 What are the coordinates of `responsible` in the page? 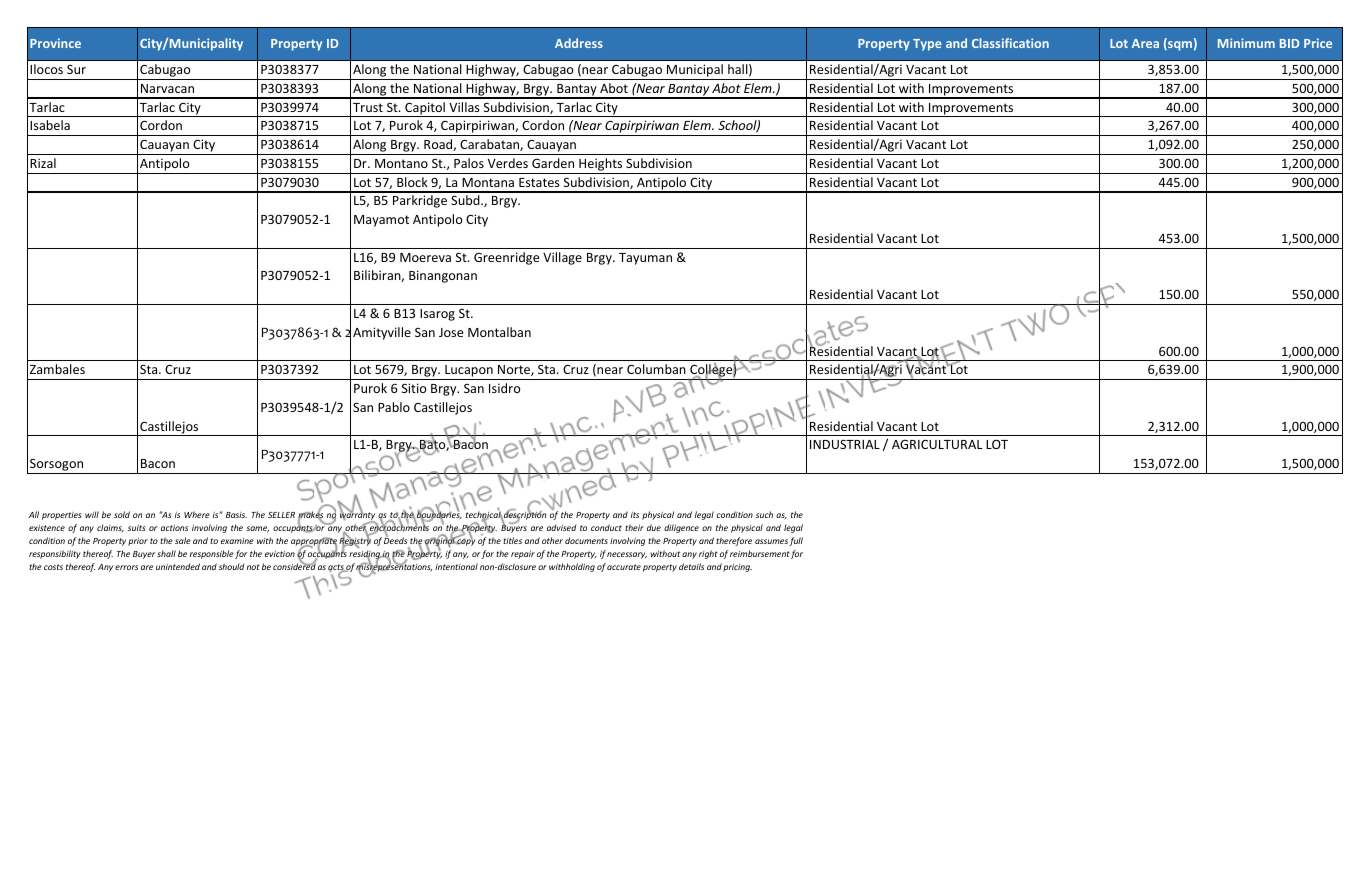 It's located at (212, 554).
